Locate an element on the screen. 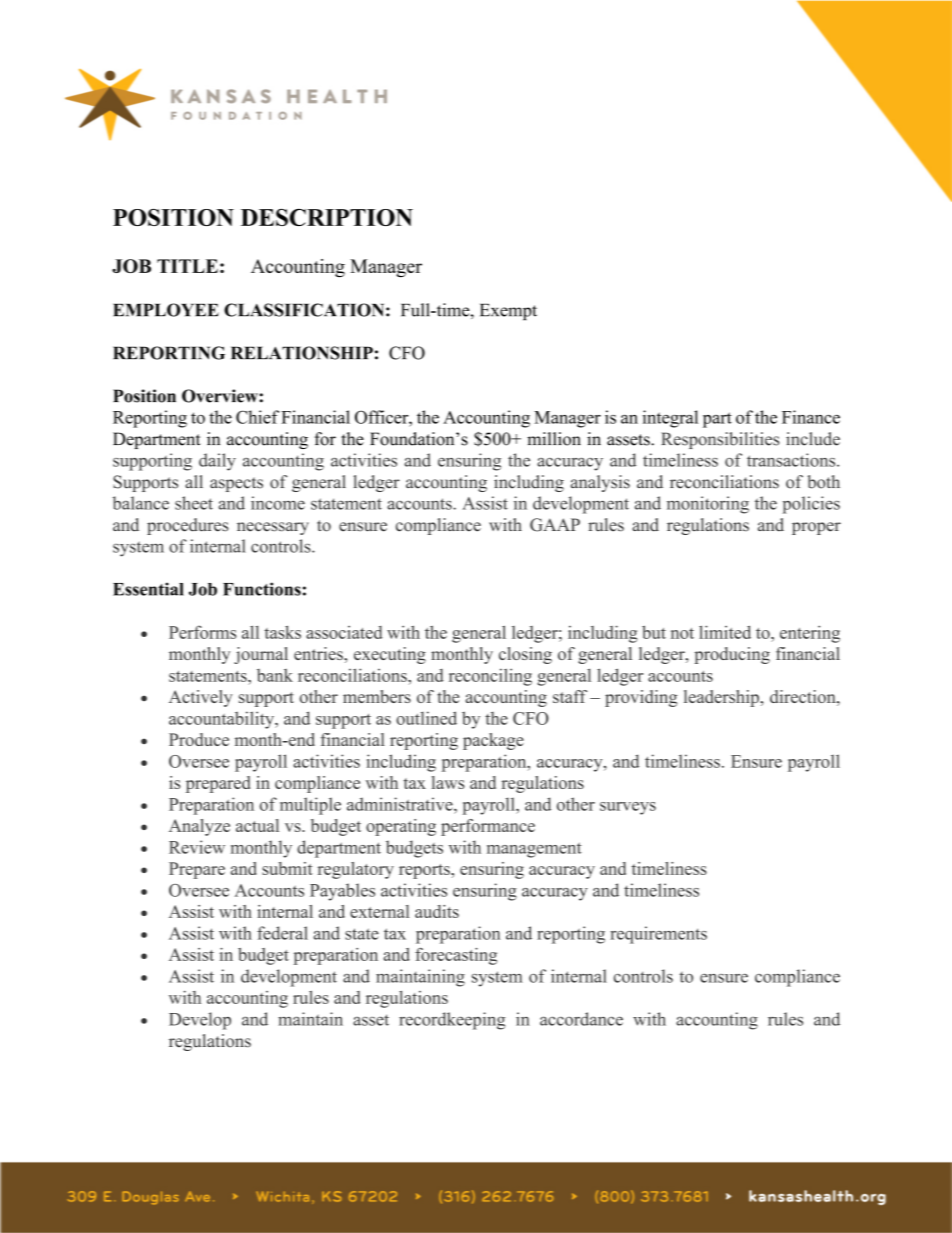  surveys is located at coordinates (628, 808).
